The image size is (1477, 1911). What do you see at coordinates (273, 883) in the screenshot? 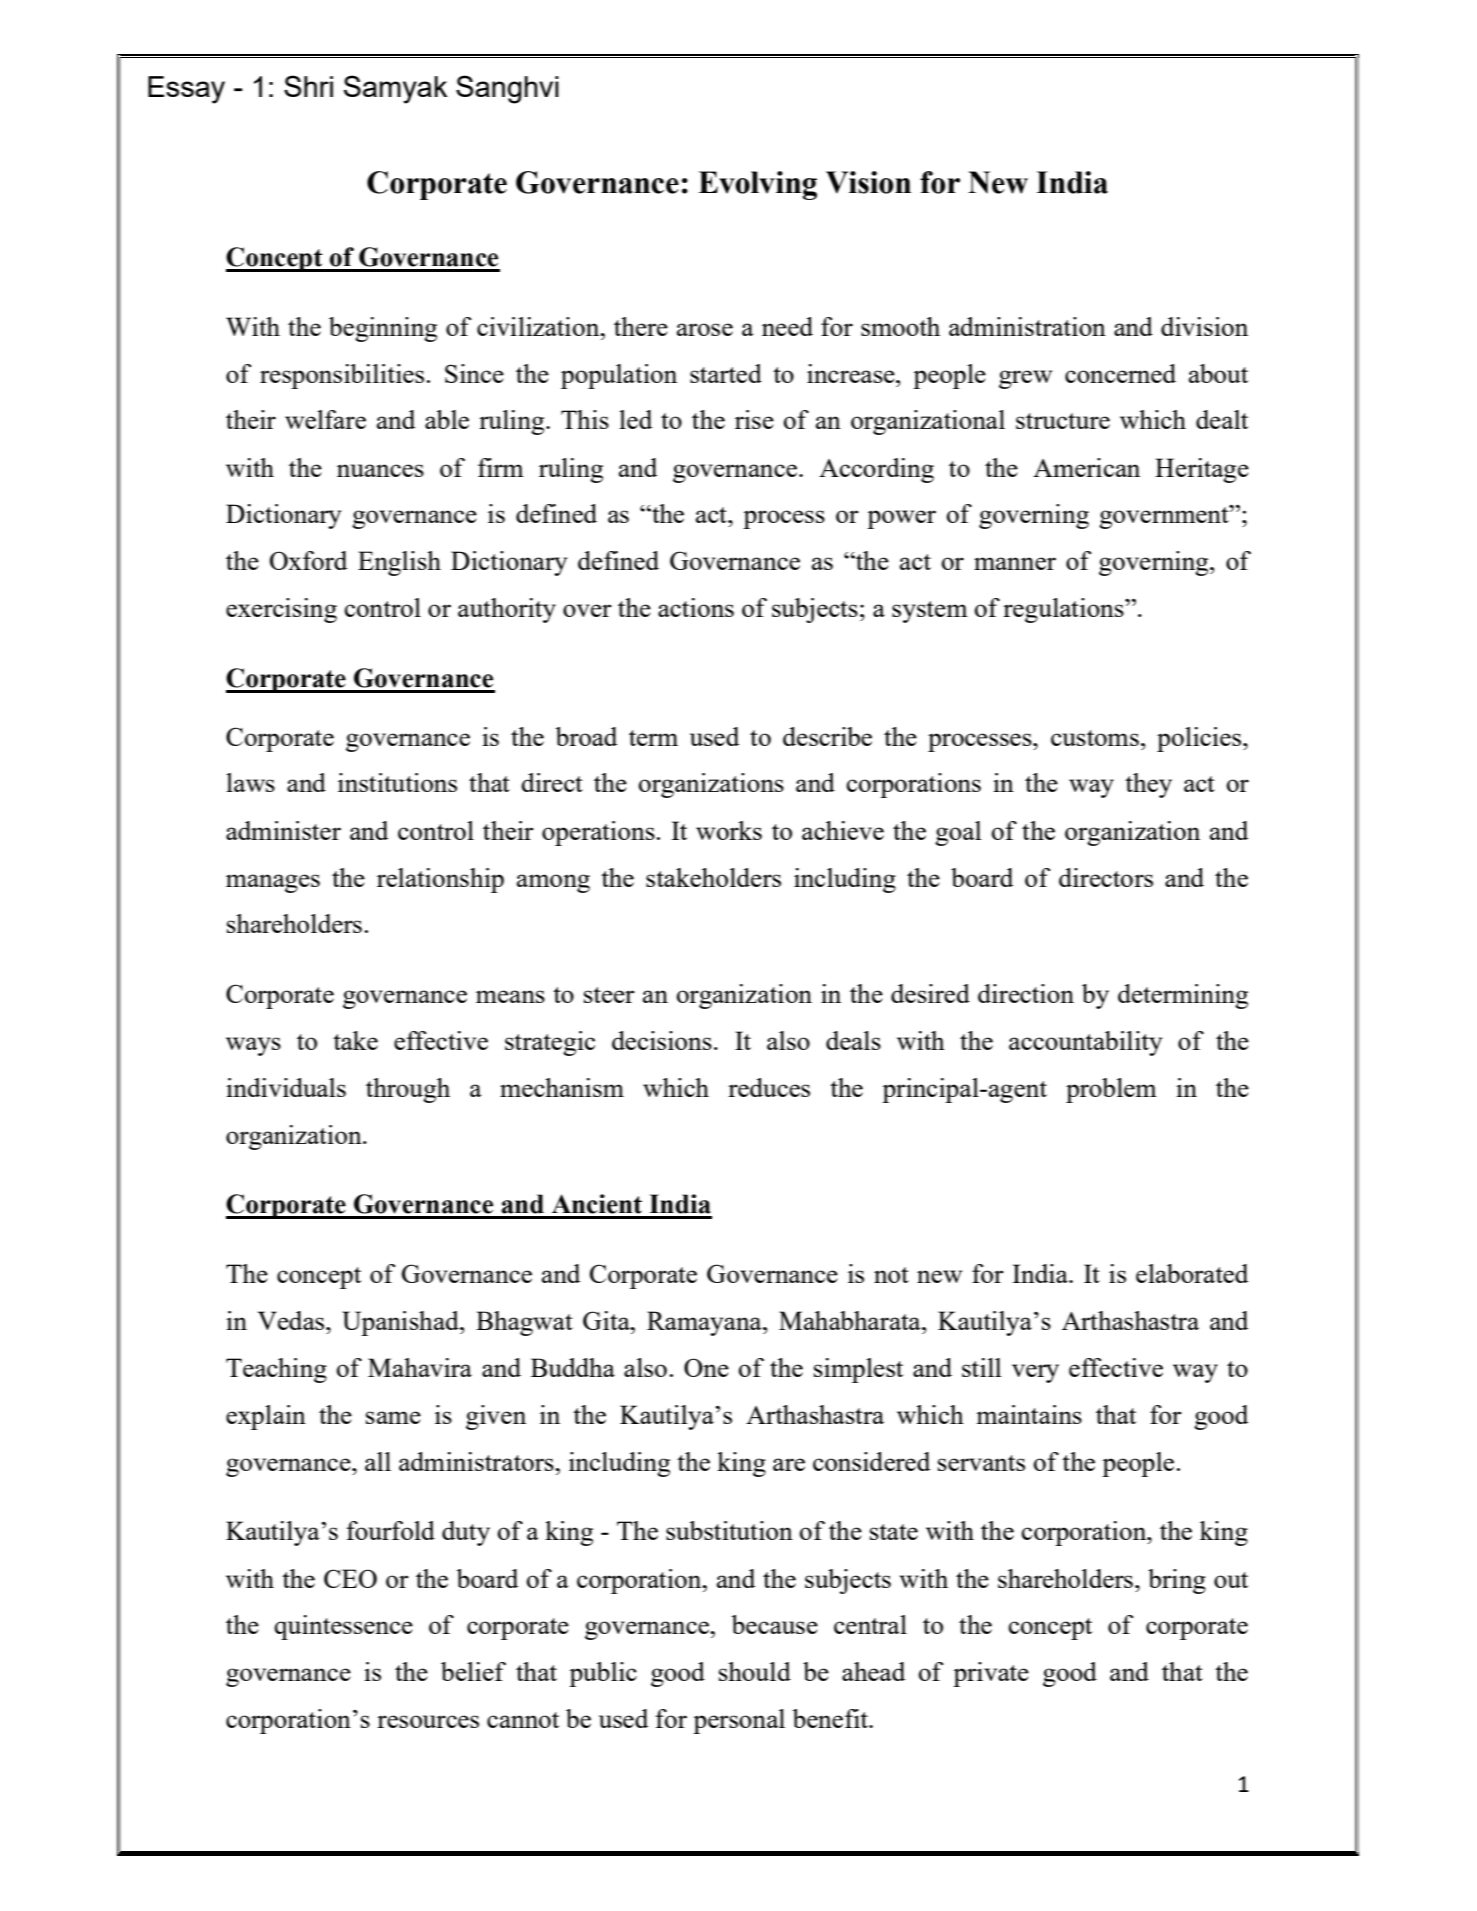
I see `manages` at bounding box center [273, 883].
